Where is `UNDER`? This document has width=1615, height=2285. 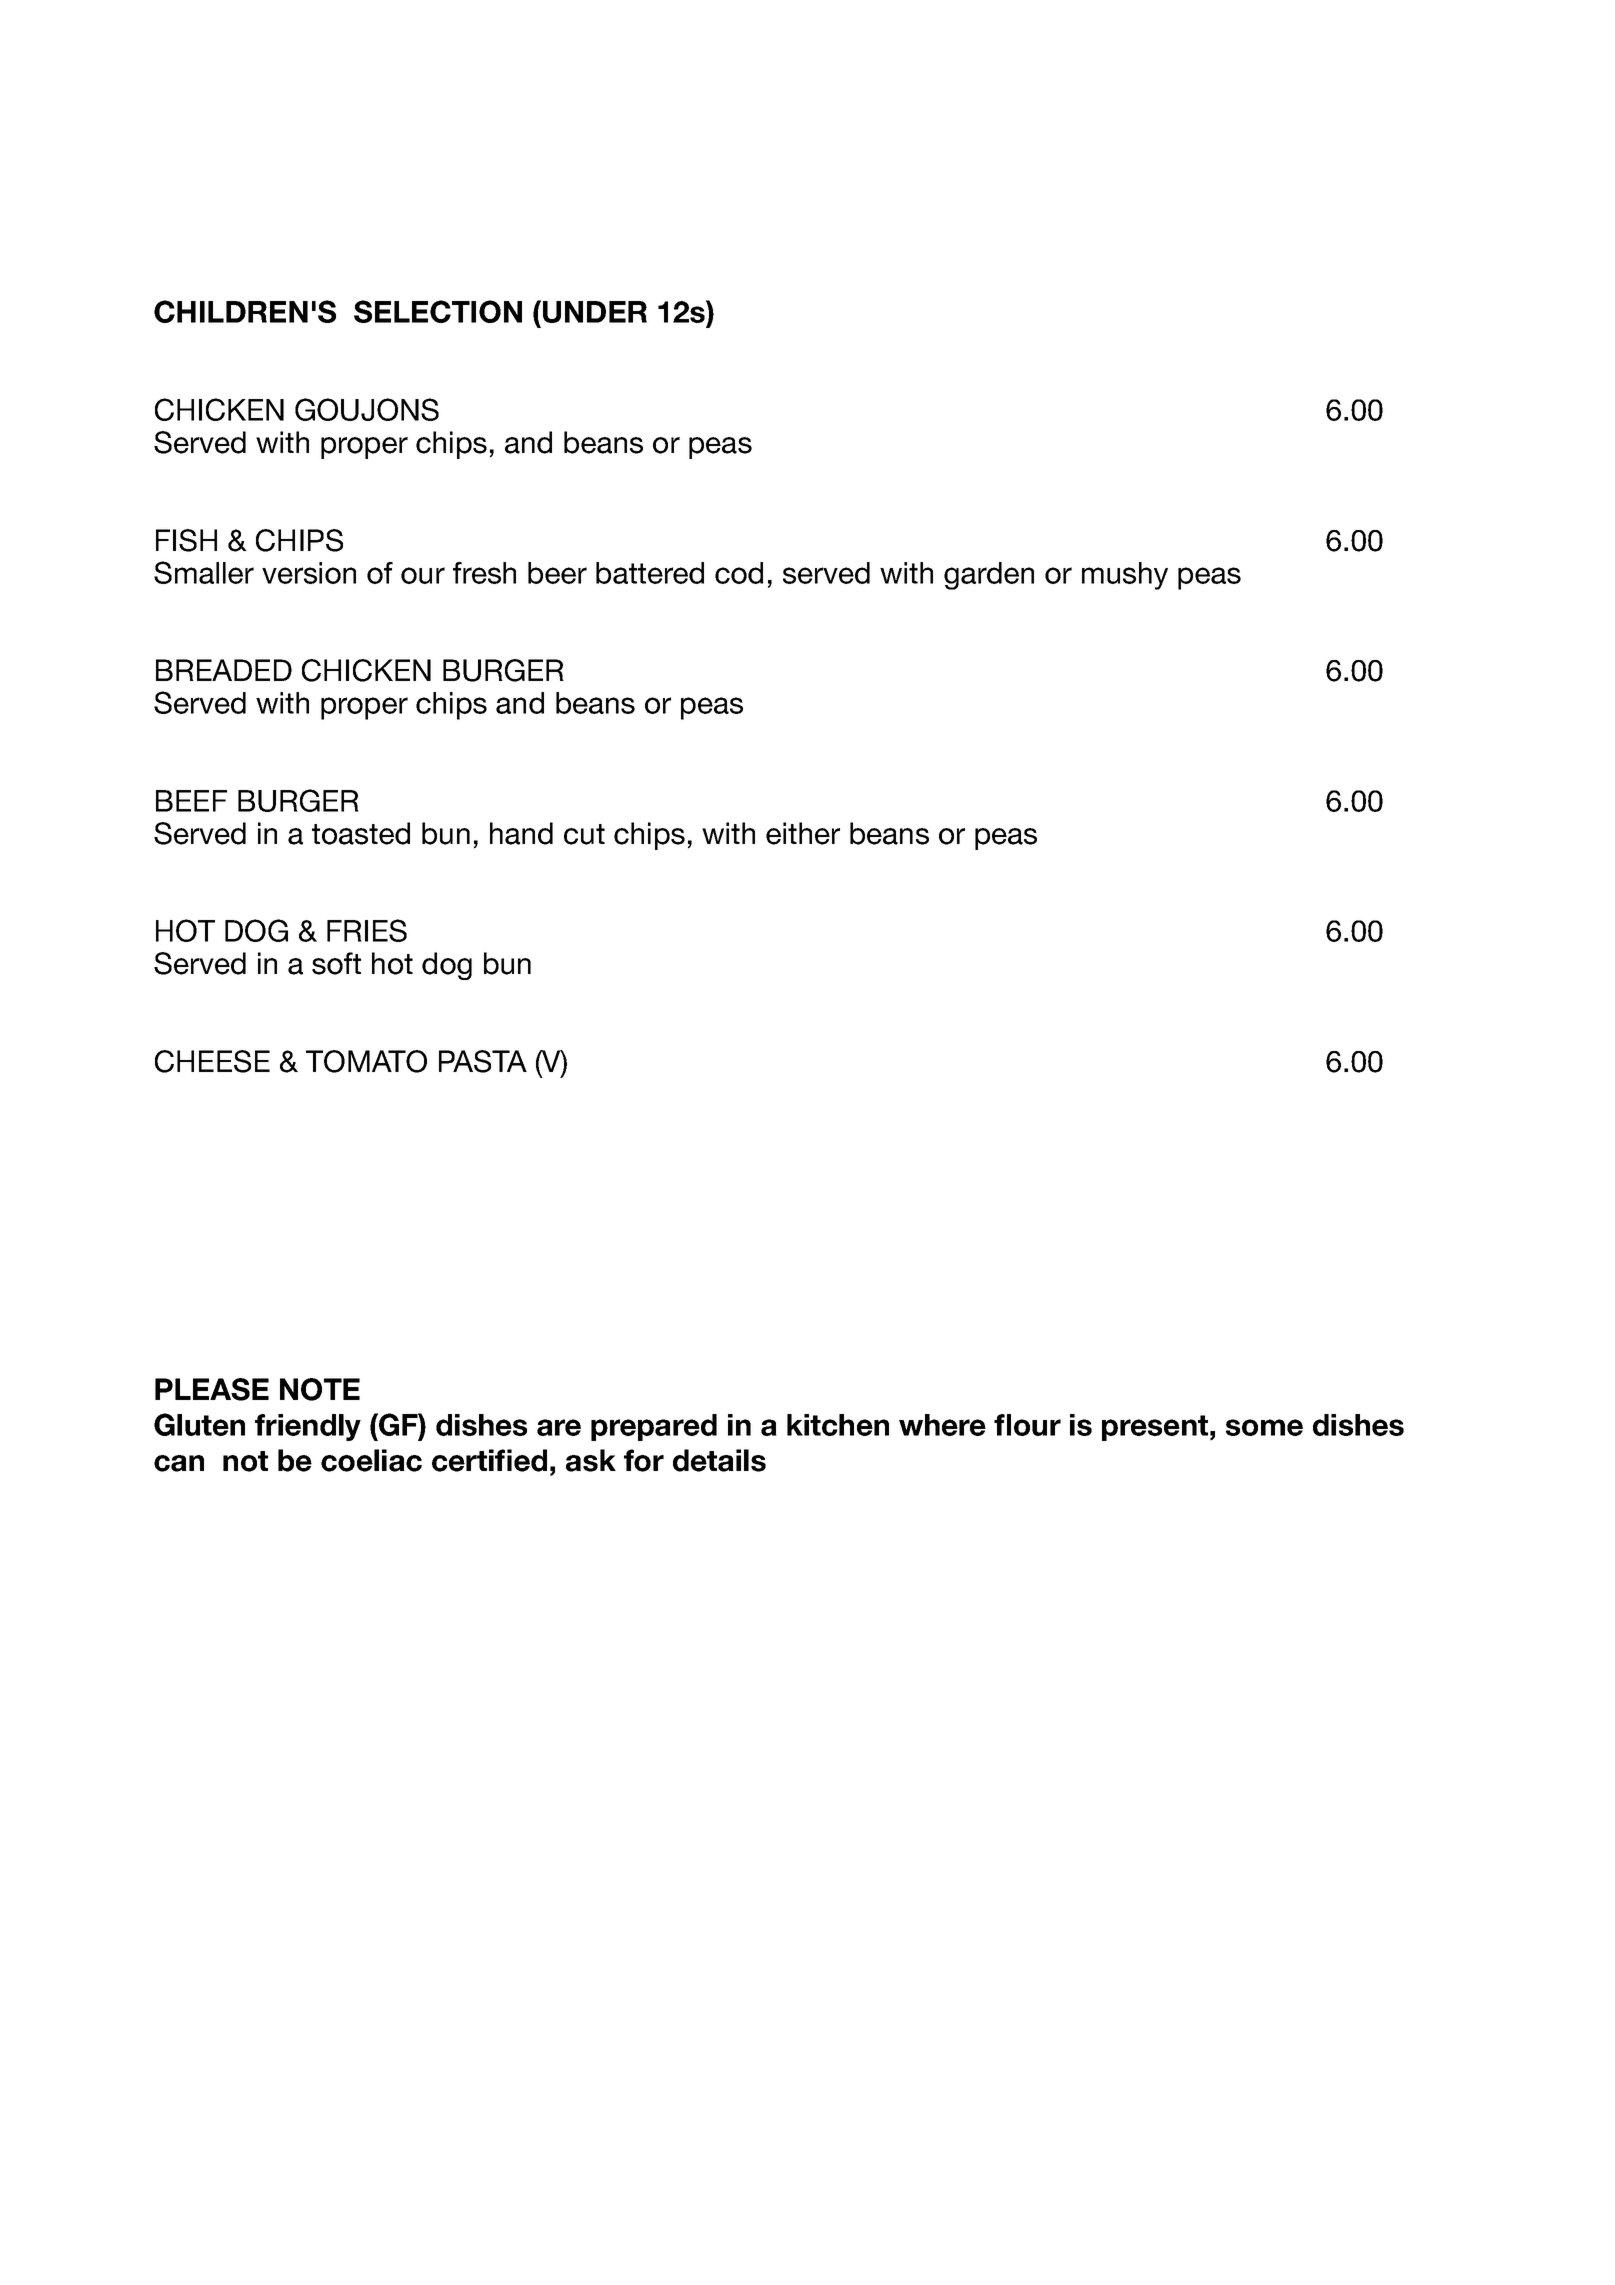 UNDER is located at coordinates (595, 312).
